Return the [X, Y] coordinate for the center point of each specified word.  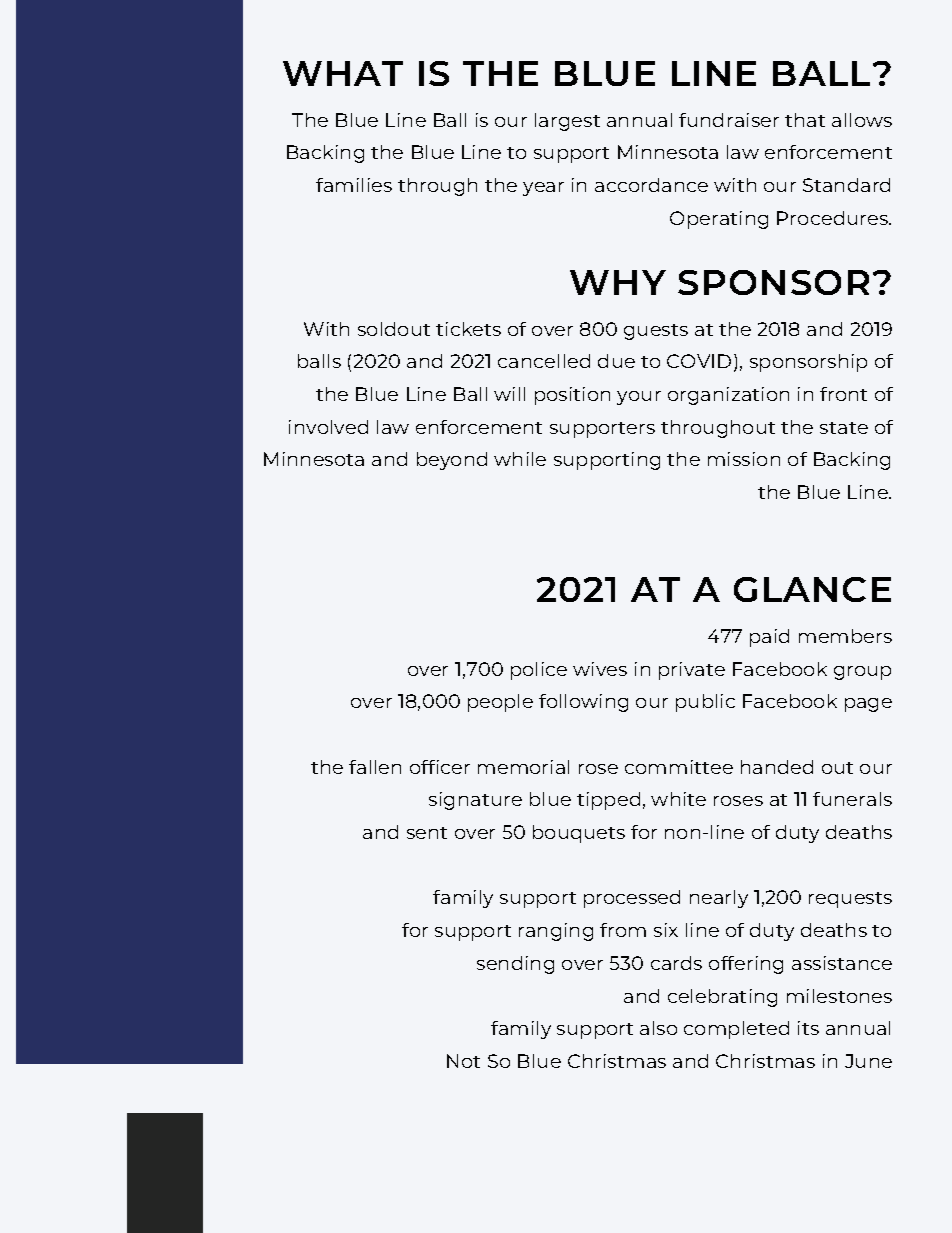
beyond [452, 461]
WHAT [343, 73]
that [805, 120]
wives [600, 669]
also [658, 1028]
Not [463, 1061]
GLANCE [812, 589]
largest [567, 122]
